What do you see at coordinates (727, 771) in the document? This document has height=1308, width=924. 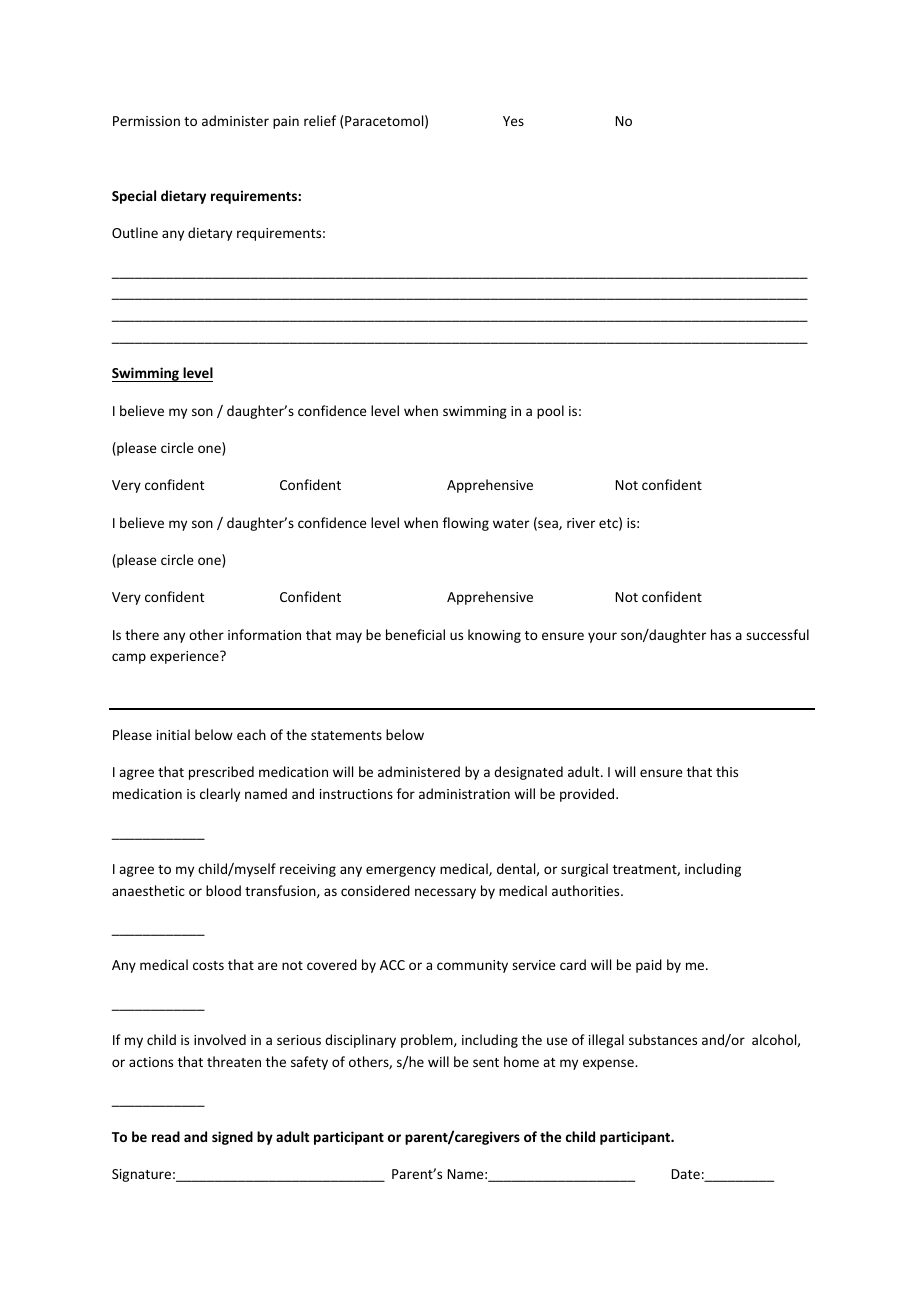 I see `this` at bounding box center [727, 771].
